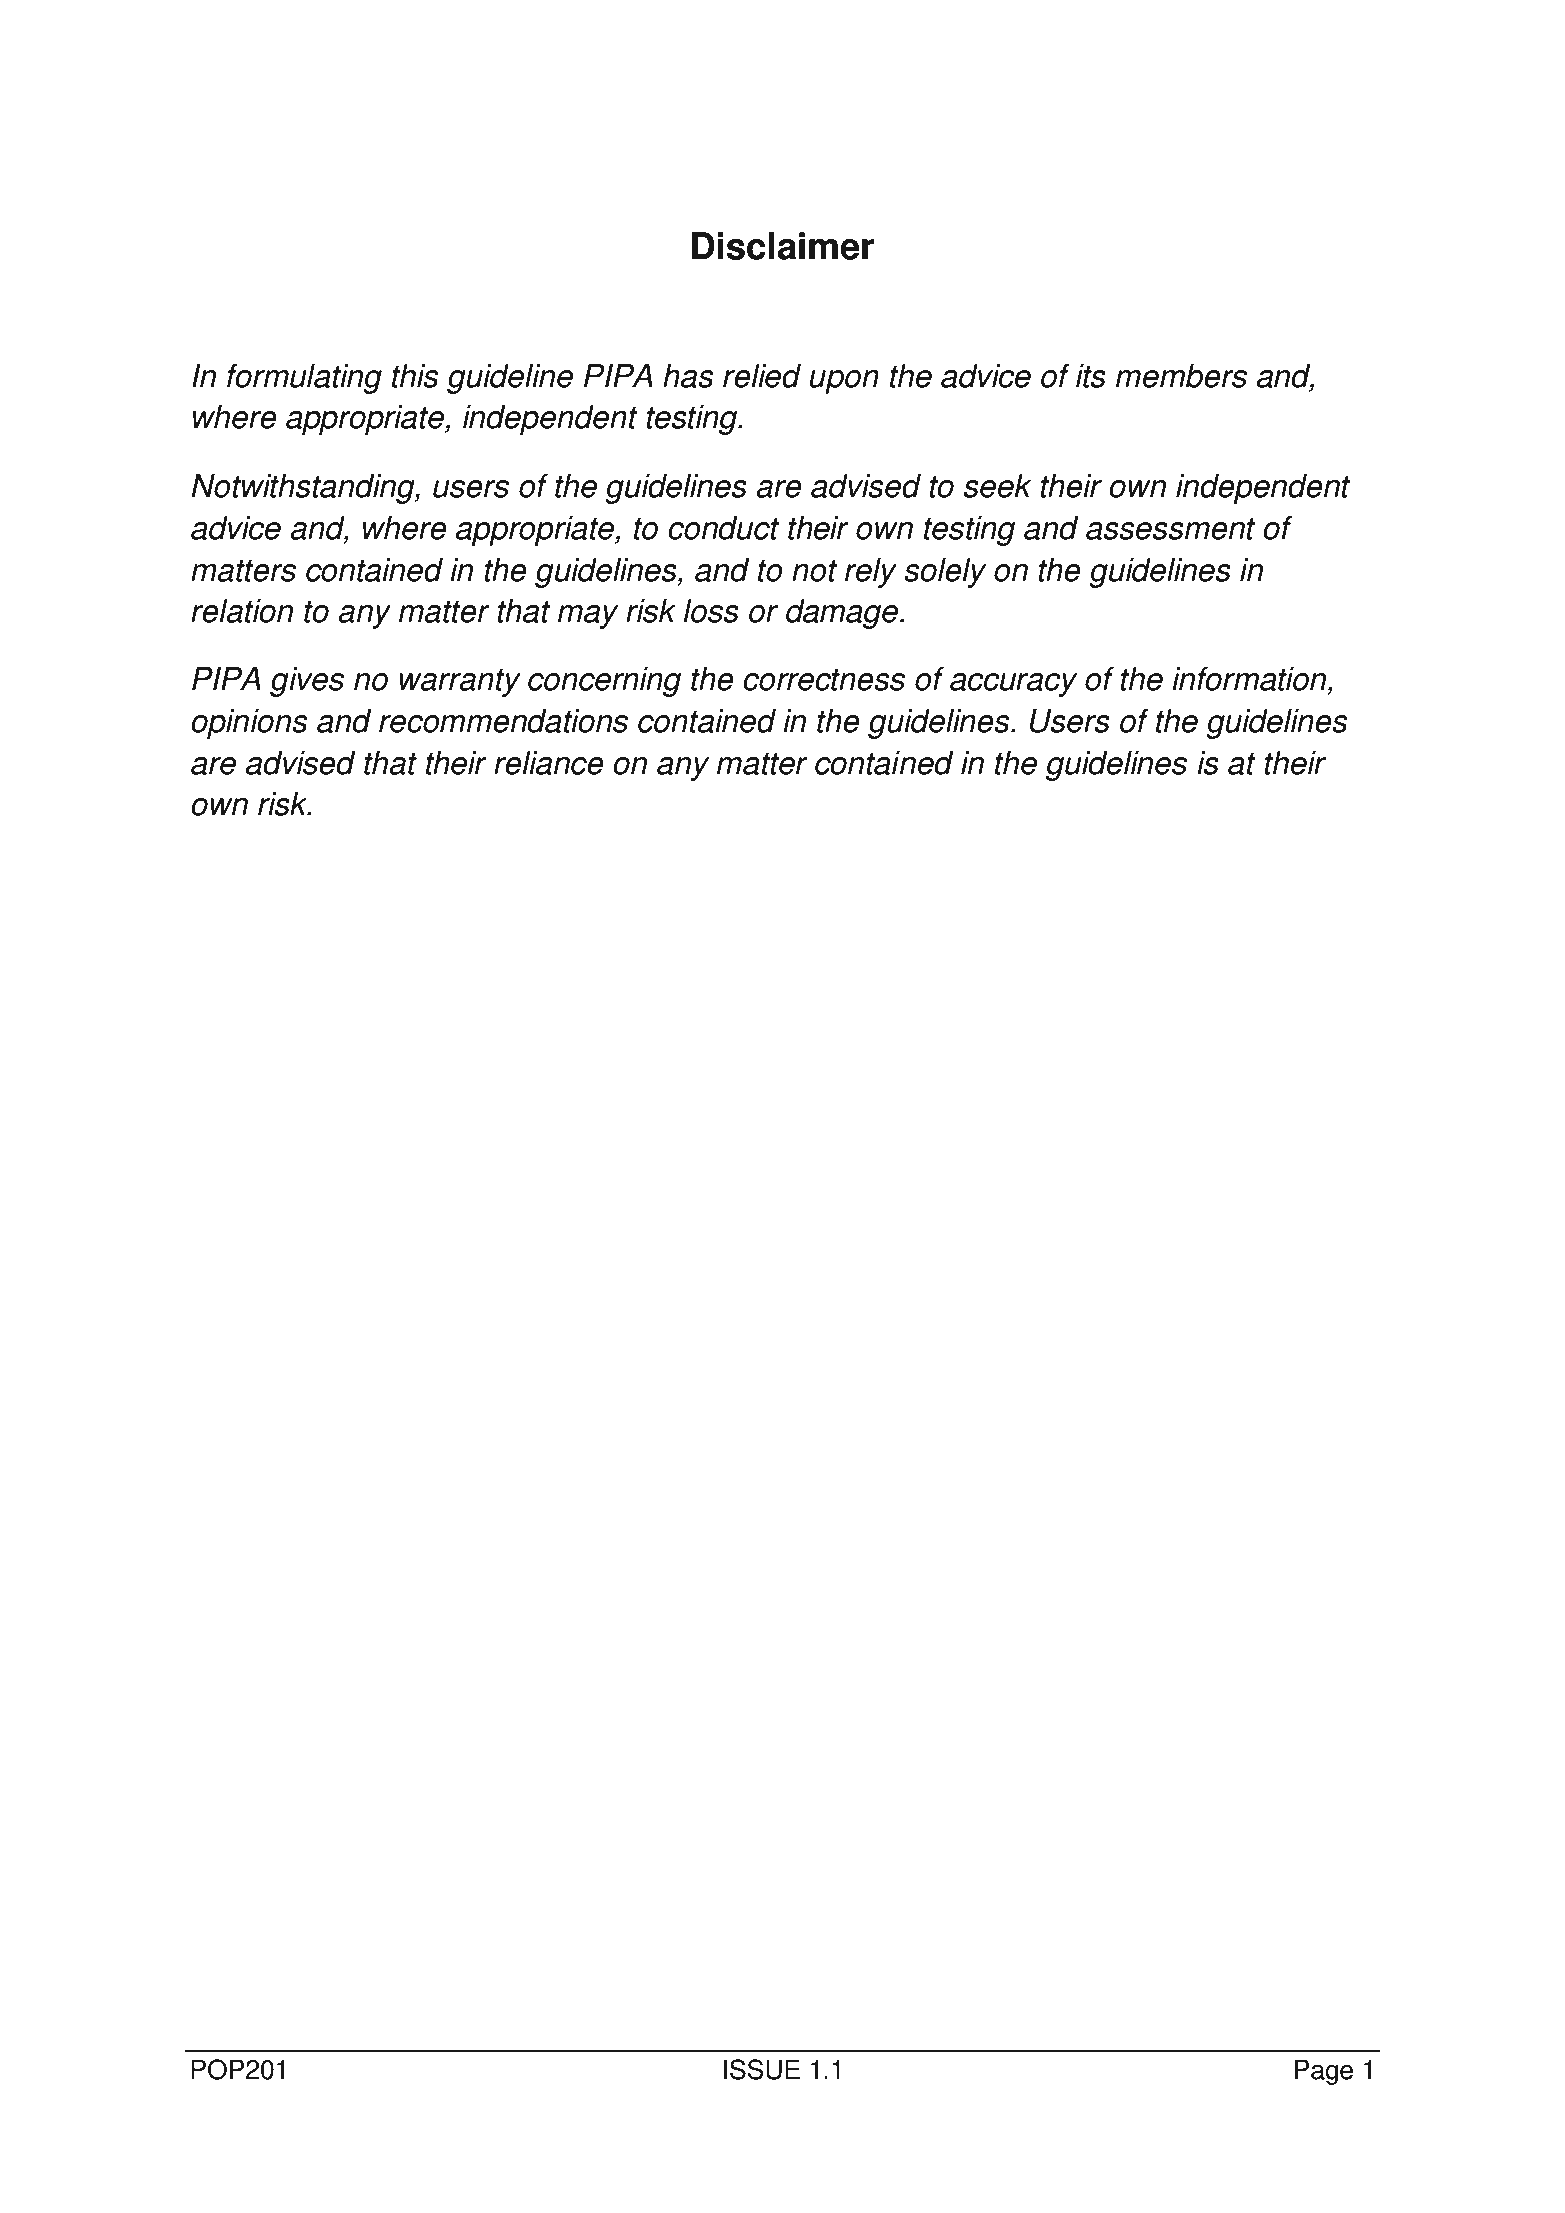  Describe the element at coordinates (415, 376) in the screenshot. I see `this` at that location.
